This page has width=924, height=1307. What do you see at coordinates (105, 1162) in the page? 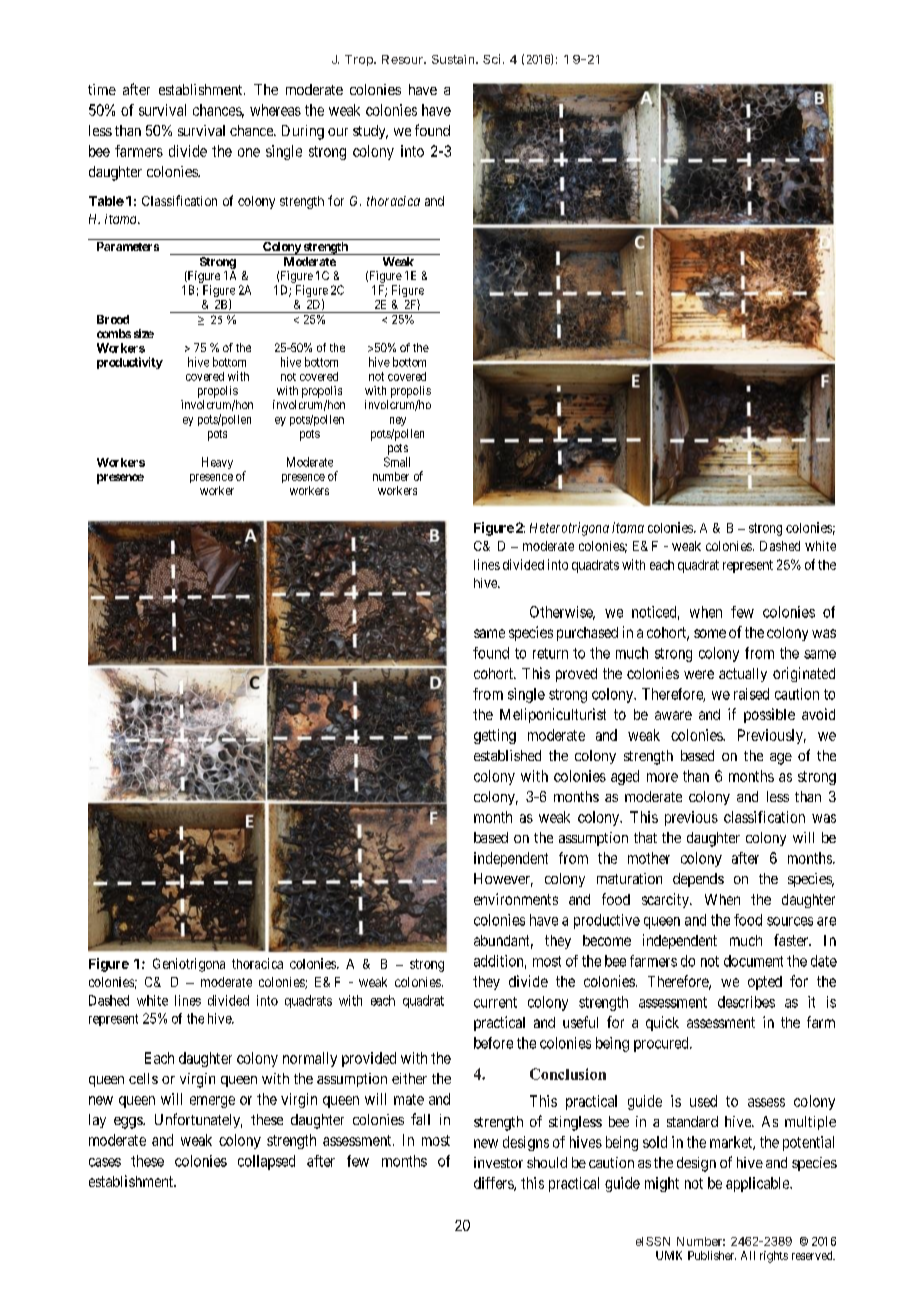
I see `cases` at bounding box center [105, 1162].
